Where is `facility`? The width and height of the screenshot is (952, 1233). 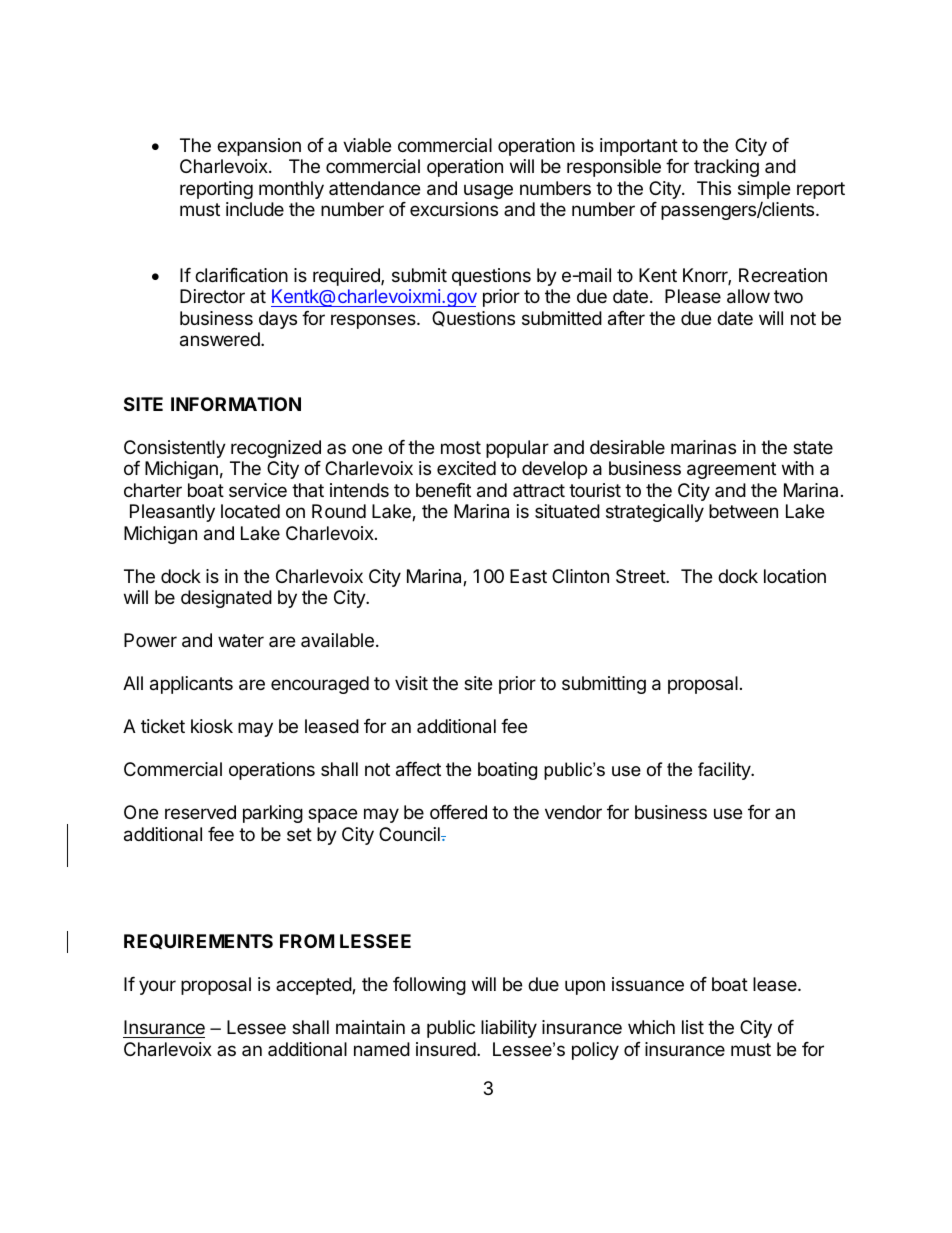
facility is located at coordinates (725, 771).
